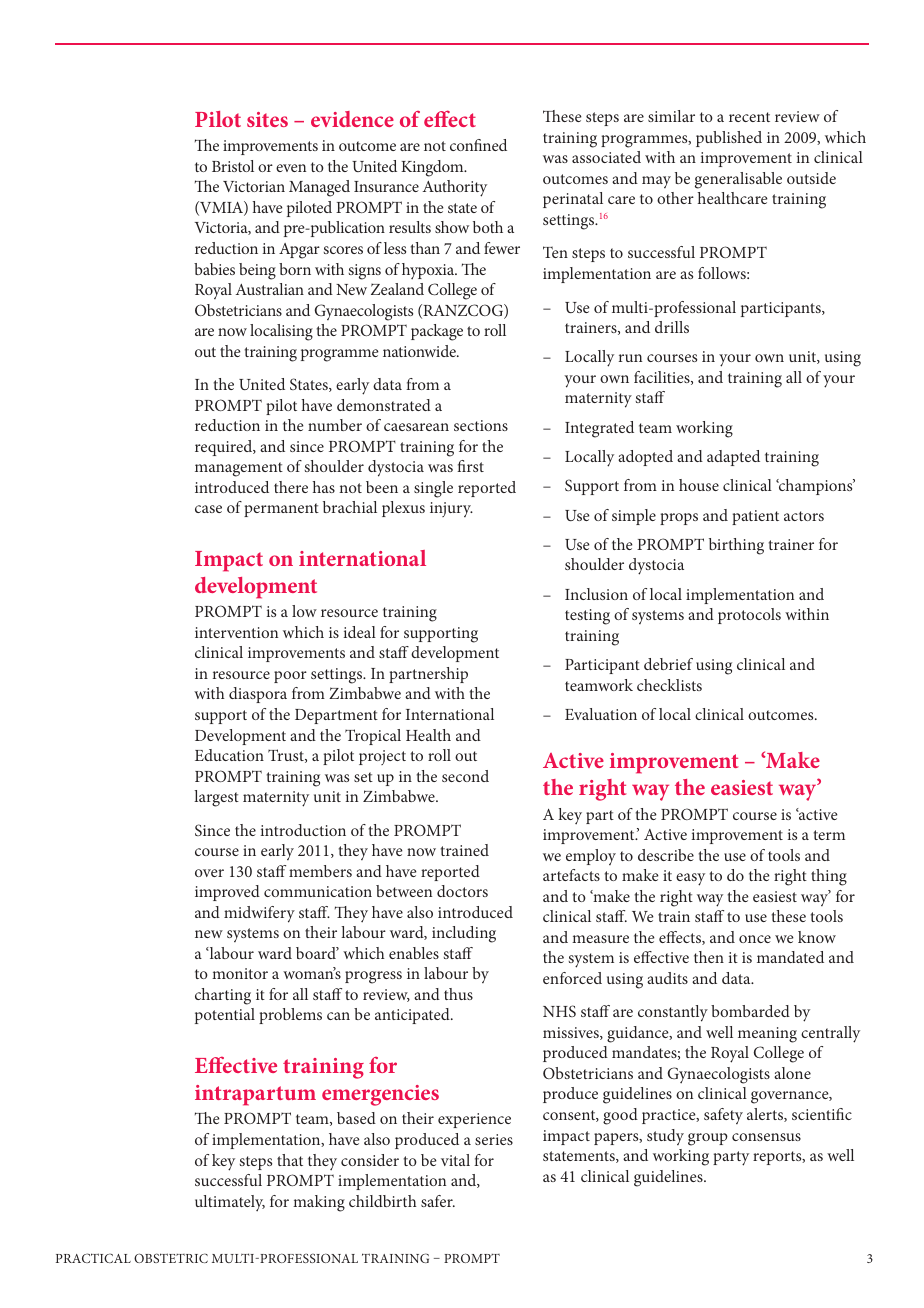 This screenshot has width=924, height=1308. Describe the element at coordinates (227, 893) in the screenshot. I see `improved` at that location.
